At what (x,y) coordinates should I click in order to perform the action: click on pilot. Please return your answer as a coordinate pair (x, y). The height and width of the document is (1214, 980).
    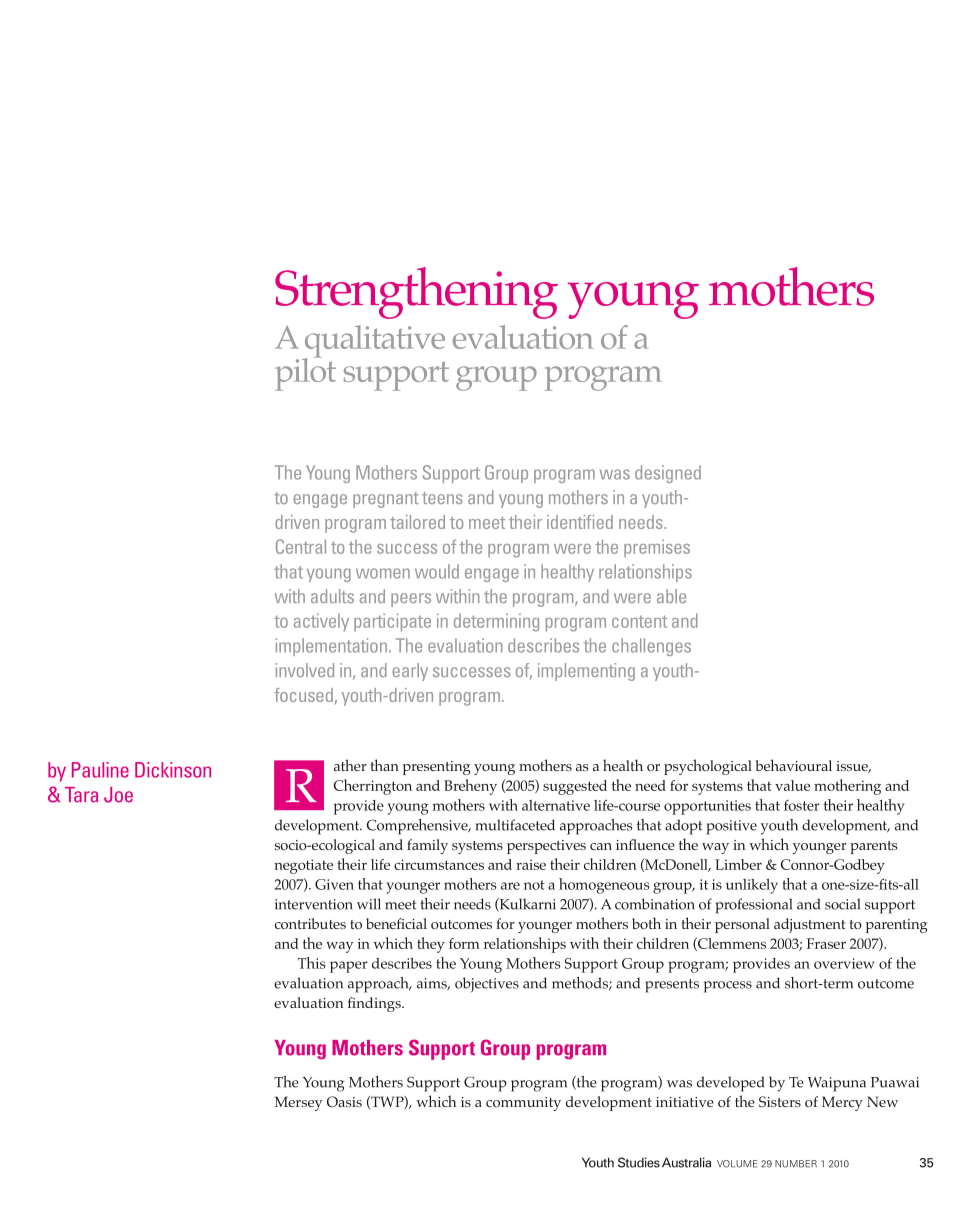
    Looking at the image, I should click on (305, 373).
